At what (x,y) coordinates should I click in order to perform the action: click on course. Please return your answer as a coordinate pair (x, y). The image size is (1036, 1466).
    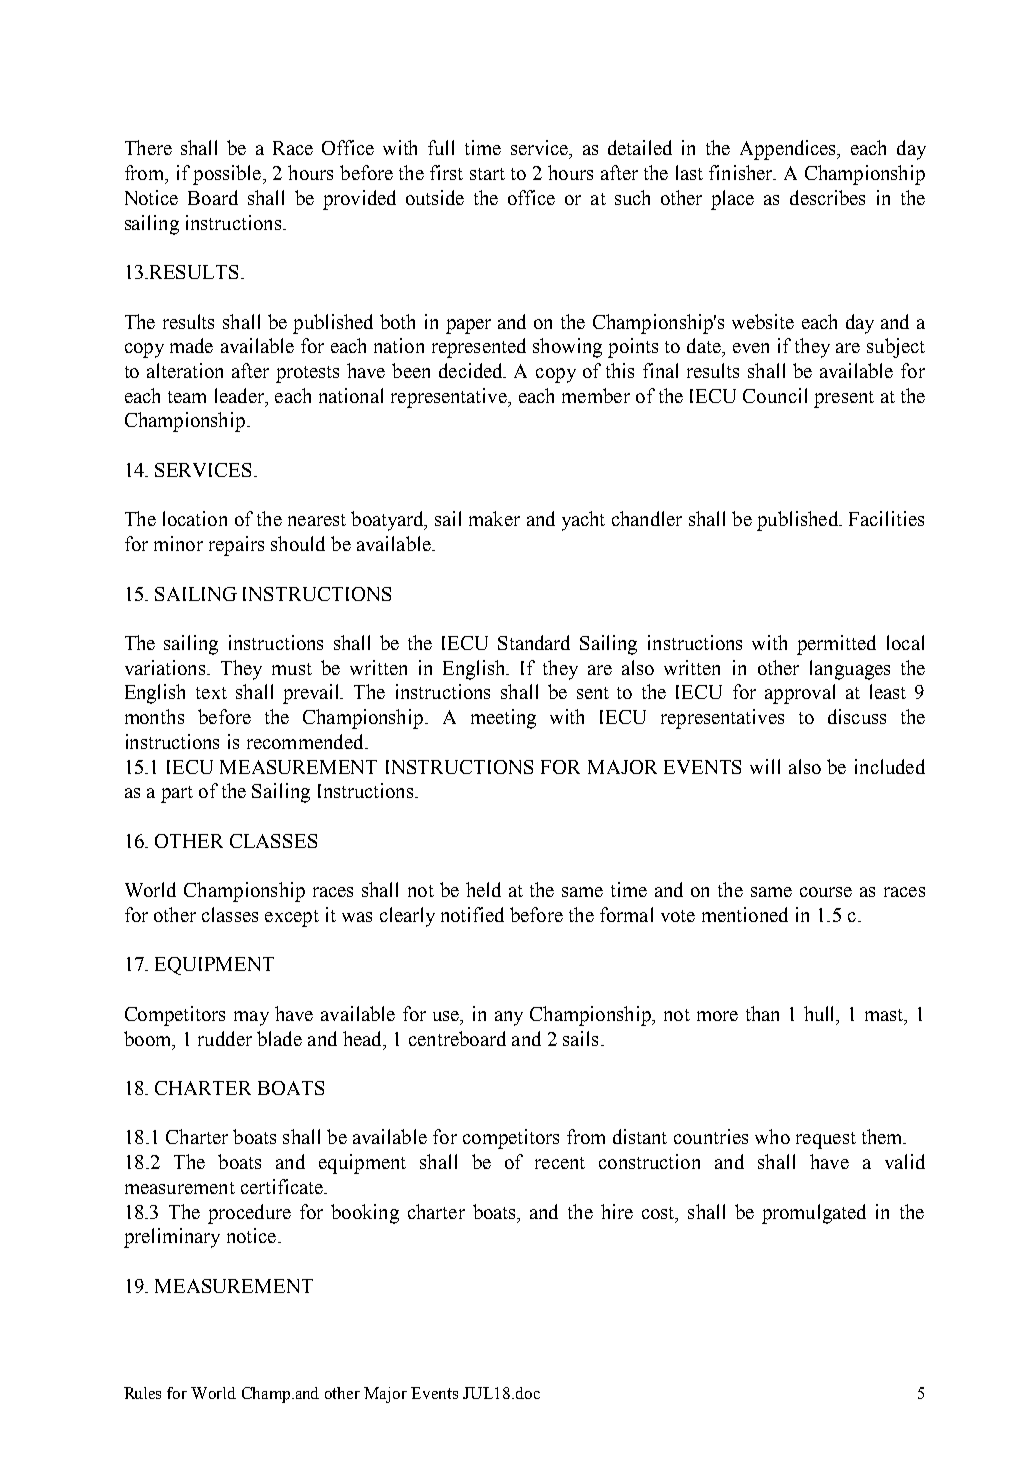
    Looking at the image, I should click on (826, 892).
